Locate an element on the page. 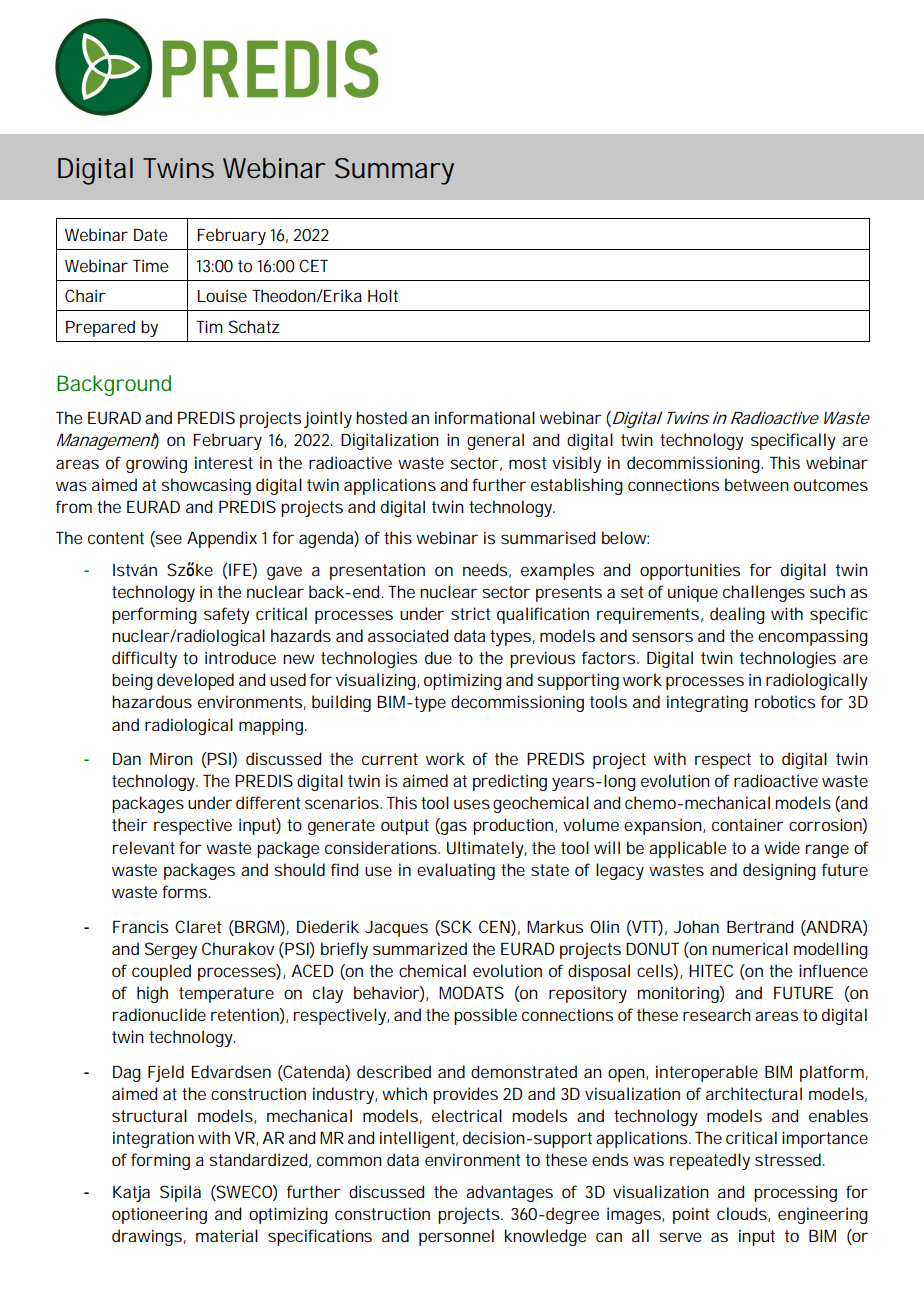  Sergey is located at coordinates (171, 950).
